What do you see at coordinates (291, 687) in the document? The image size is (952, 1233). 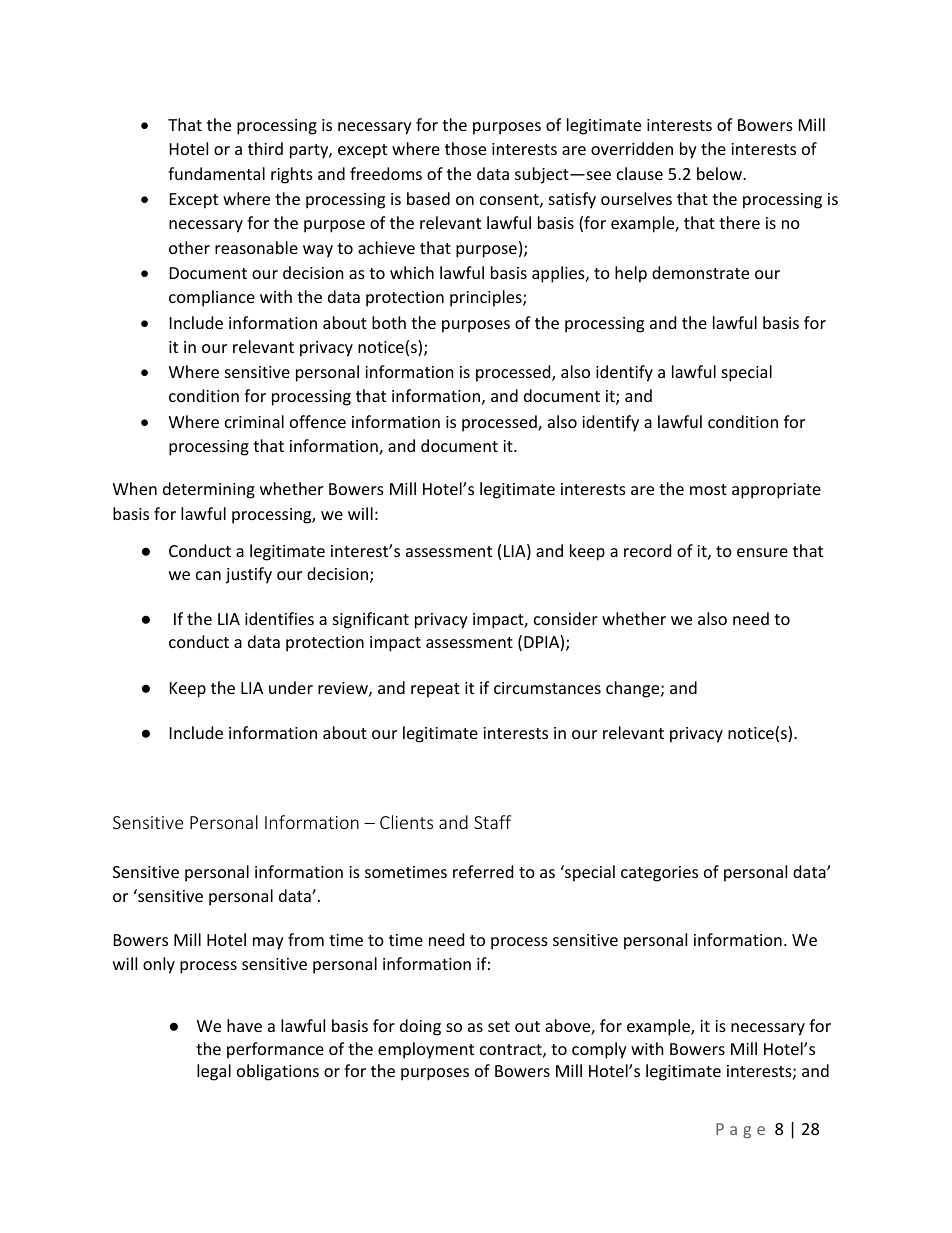 I see `under` at bounding box center [291, 687].
